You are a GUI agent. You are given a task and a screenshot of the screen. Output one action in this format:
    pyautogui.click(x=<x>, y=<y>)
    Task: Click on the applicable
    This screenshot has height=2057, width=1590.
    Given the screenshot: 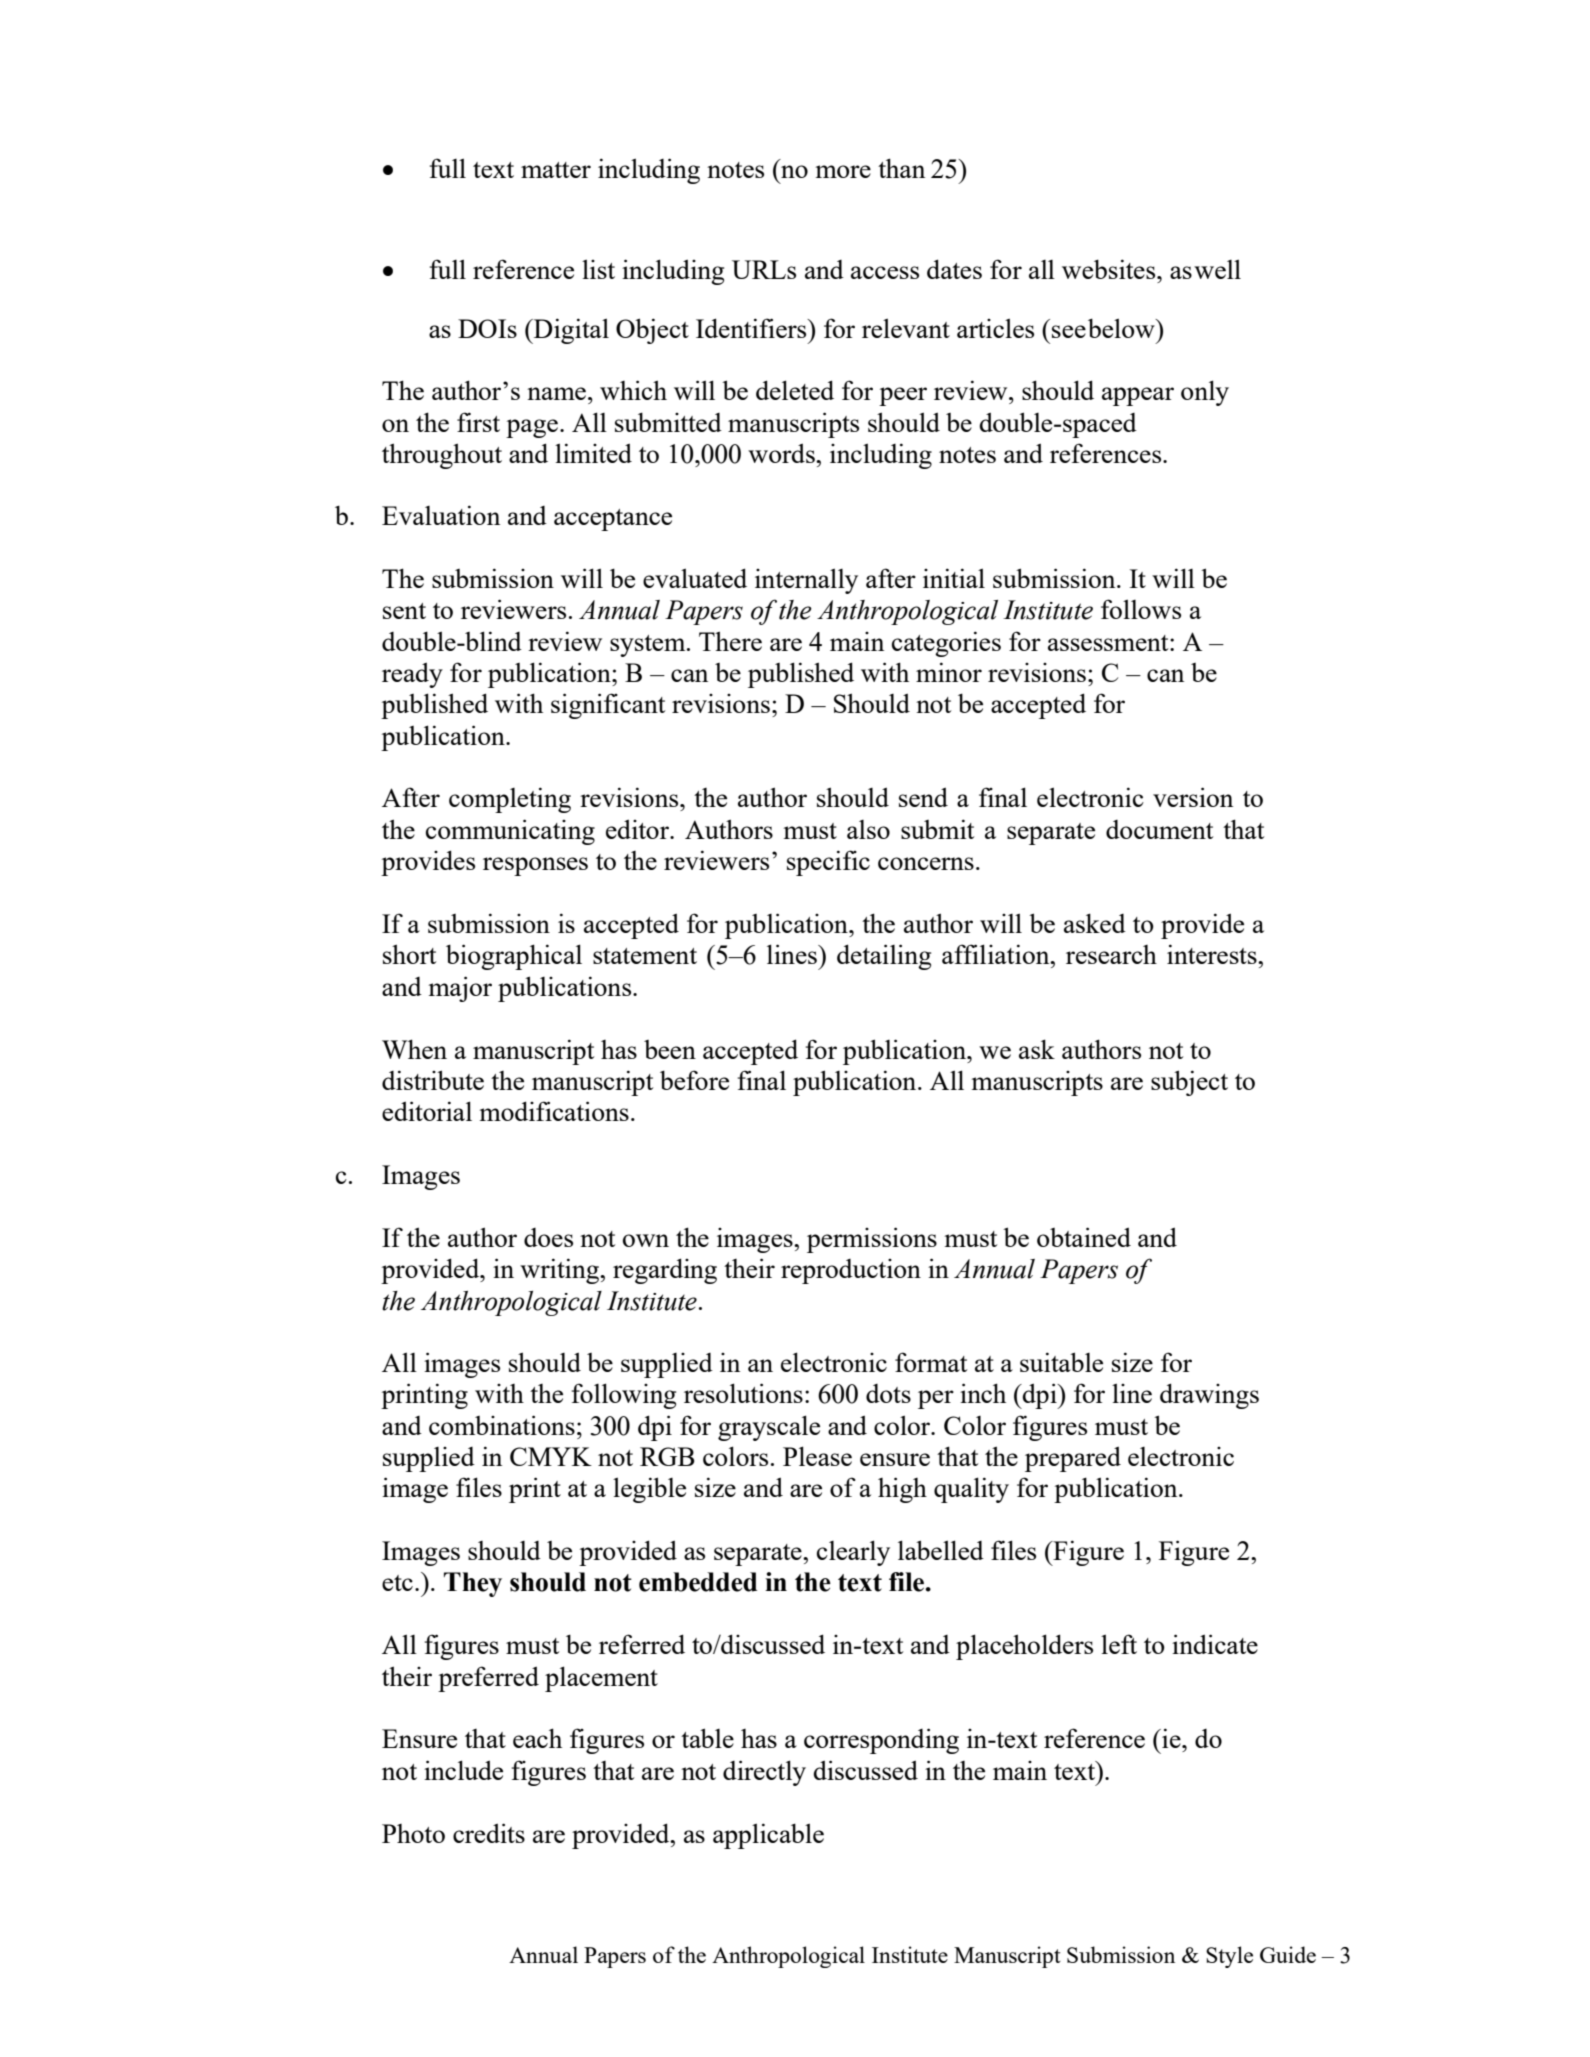 What is the action you would take?
    pyautogui.click(x=768, y=1836)
